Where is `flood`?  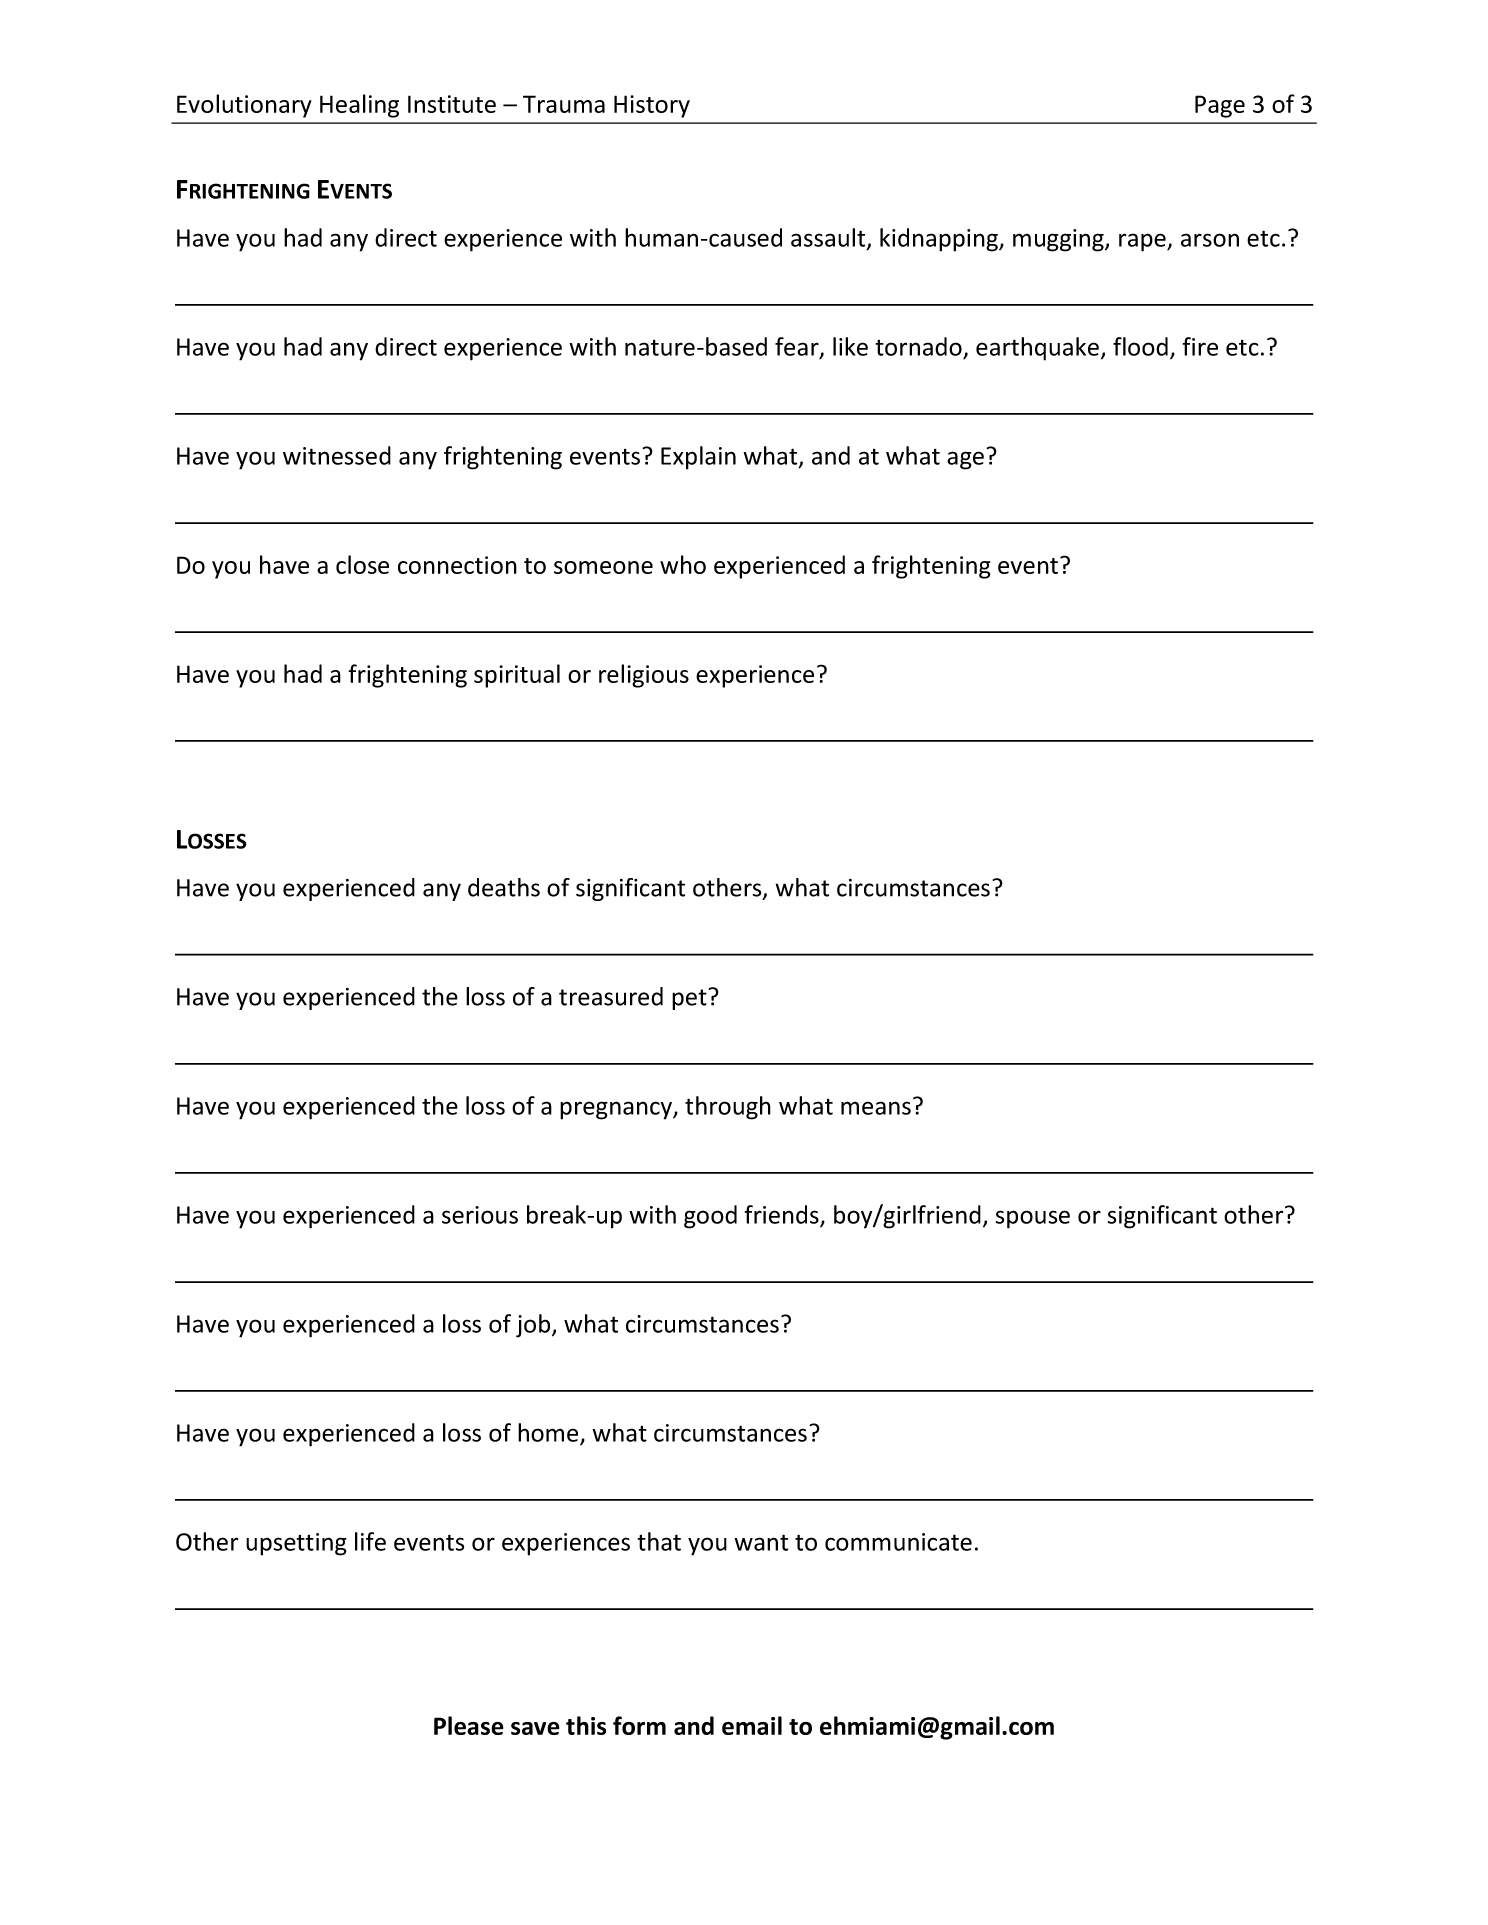 flood is located at coordinates (1140, 346).
